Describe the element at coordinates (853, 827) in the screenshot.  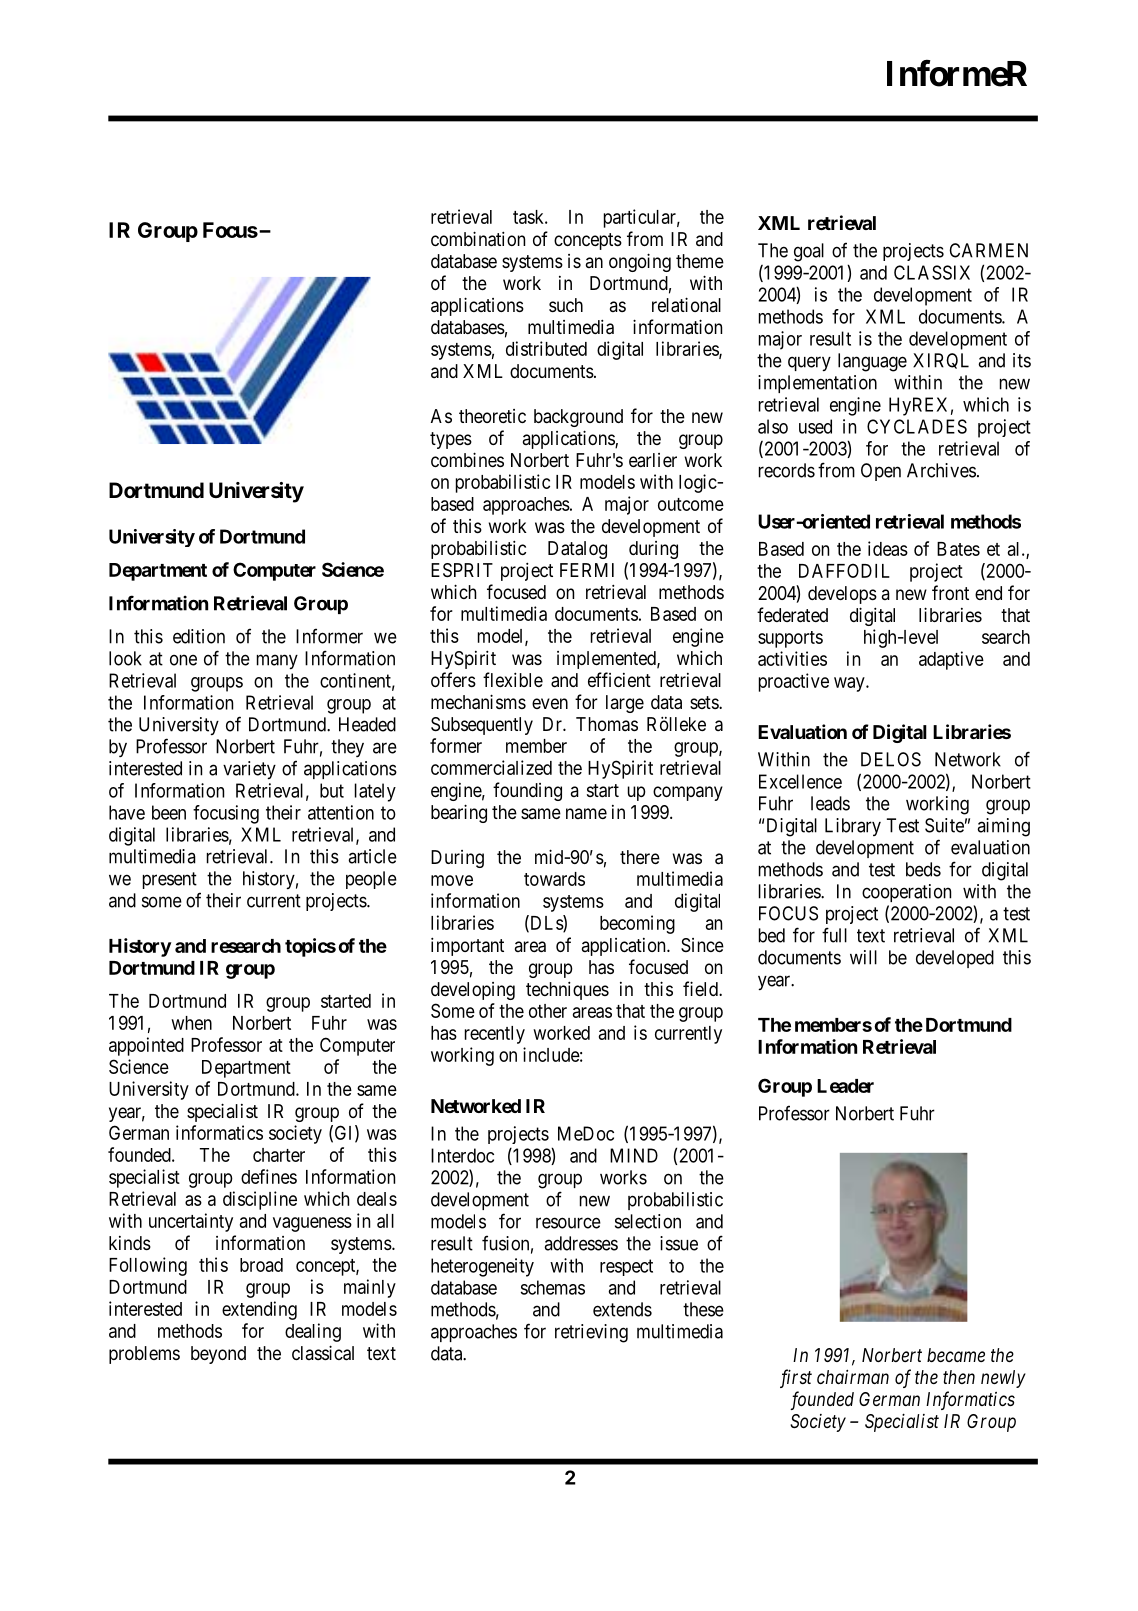
I see `Library` at that location.
